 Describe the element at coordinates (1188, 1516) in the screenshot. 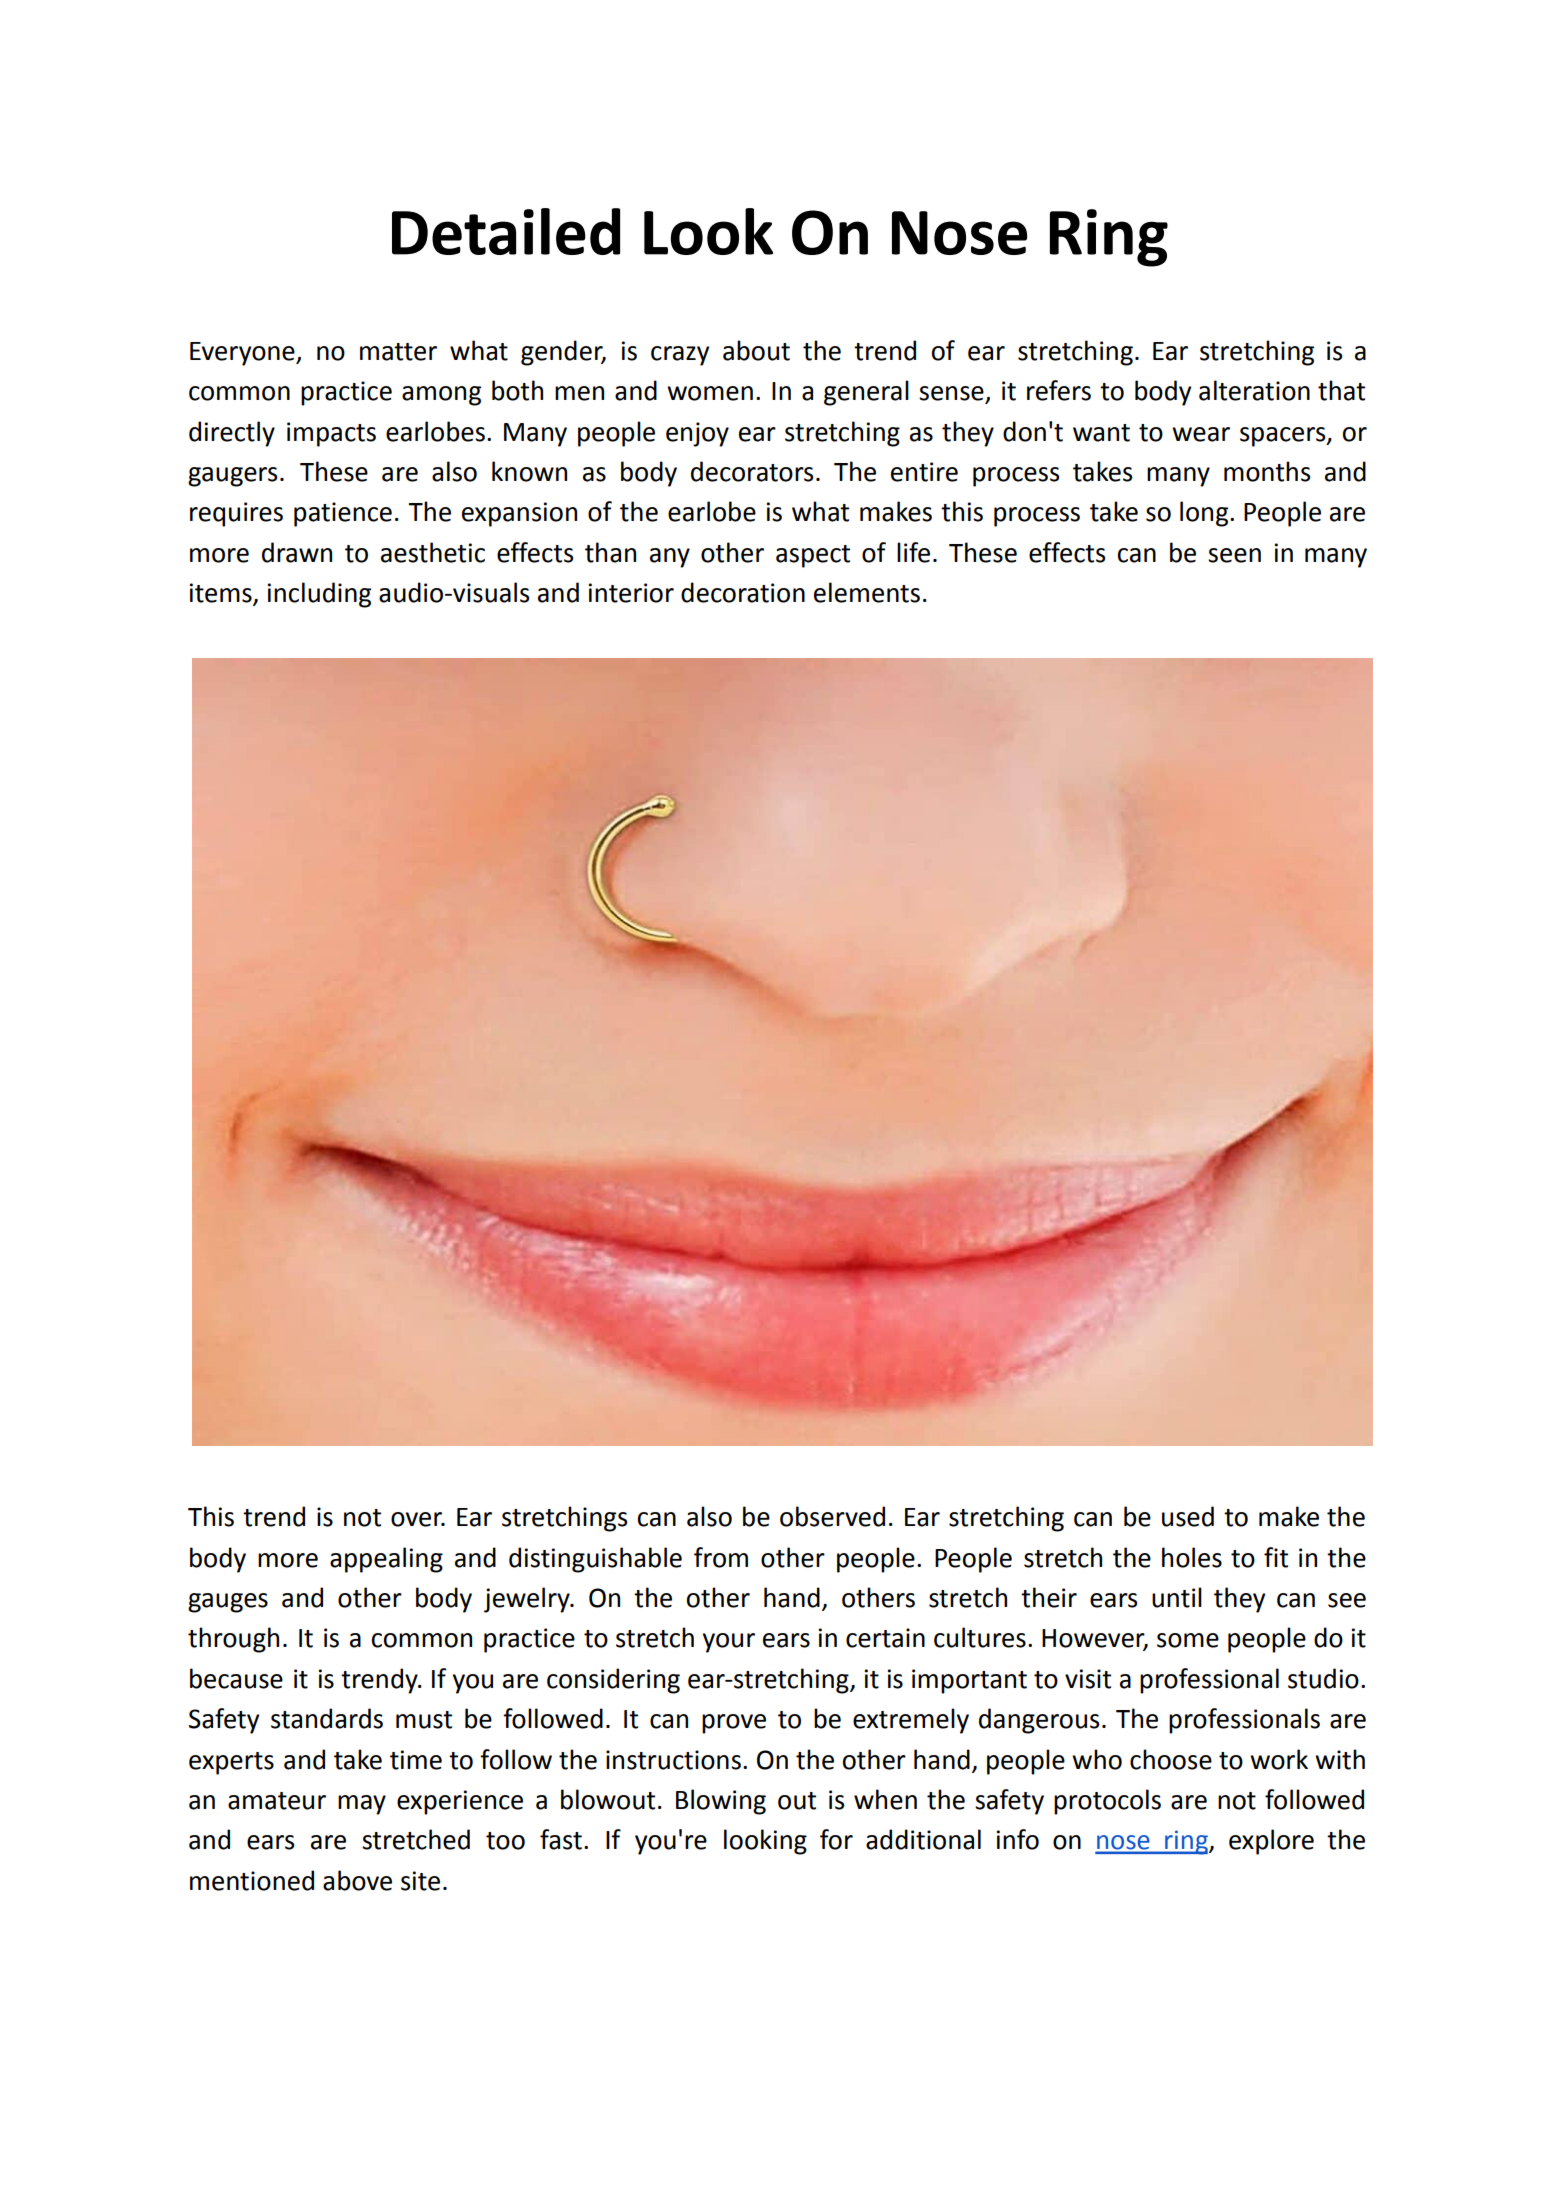

I see `used` at that location.
